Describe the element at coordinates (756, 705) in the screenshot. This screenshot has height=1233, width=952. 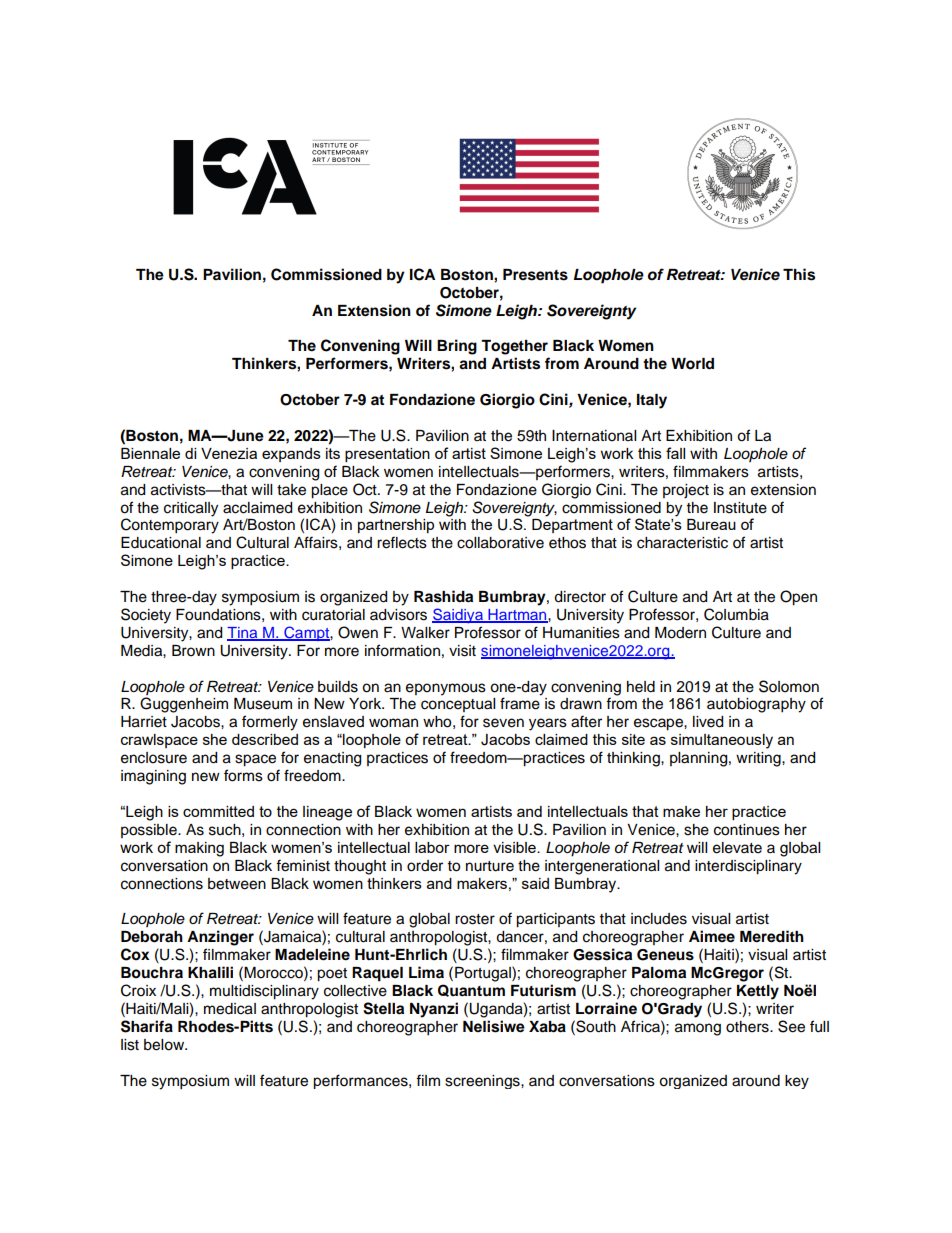
I see `autobiography` at that location.
